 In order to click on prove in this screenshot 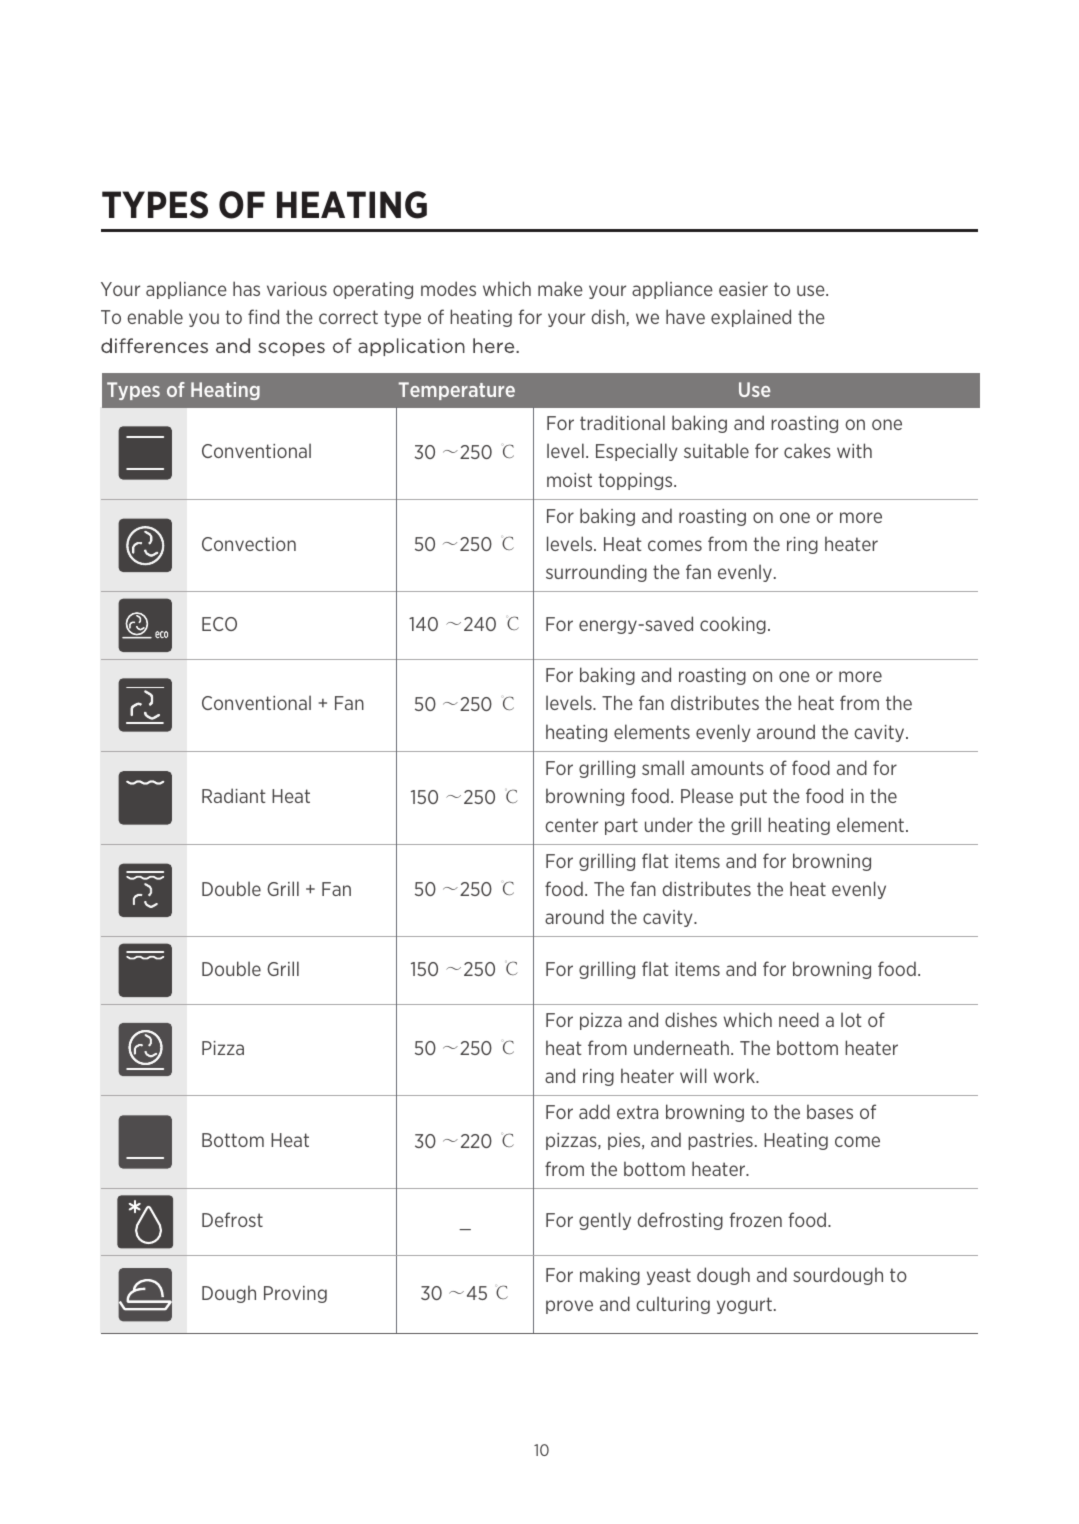, I will do `click(569, 1307)`.
